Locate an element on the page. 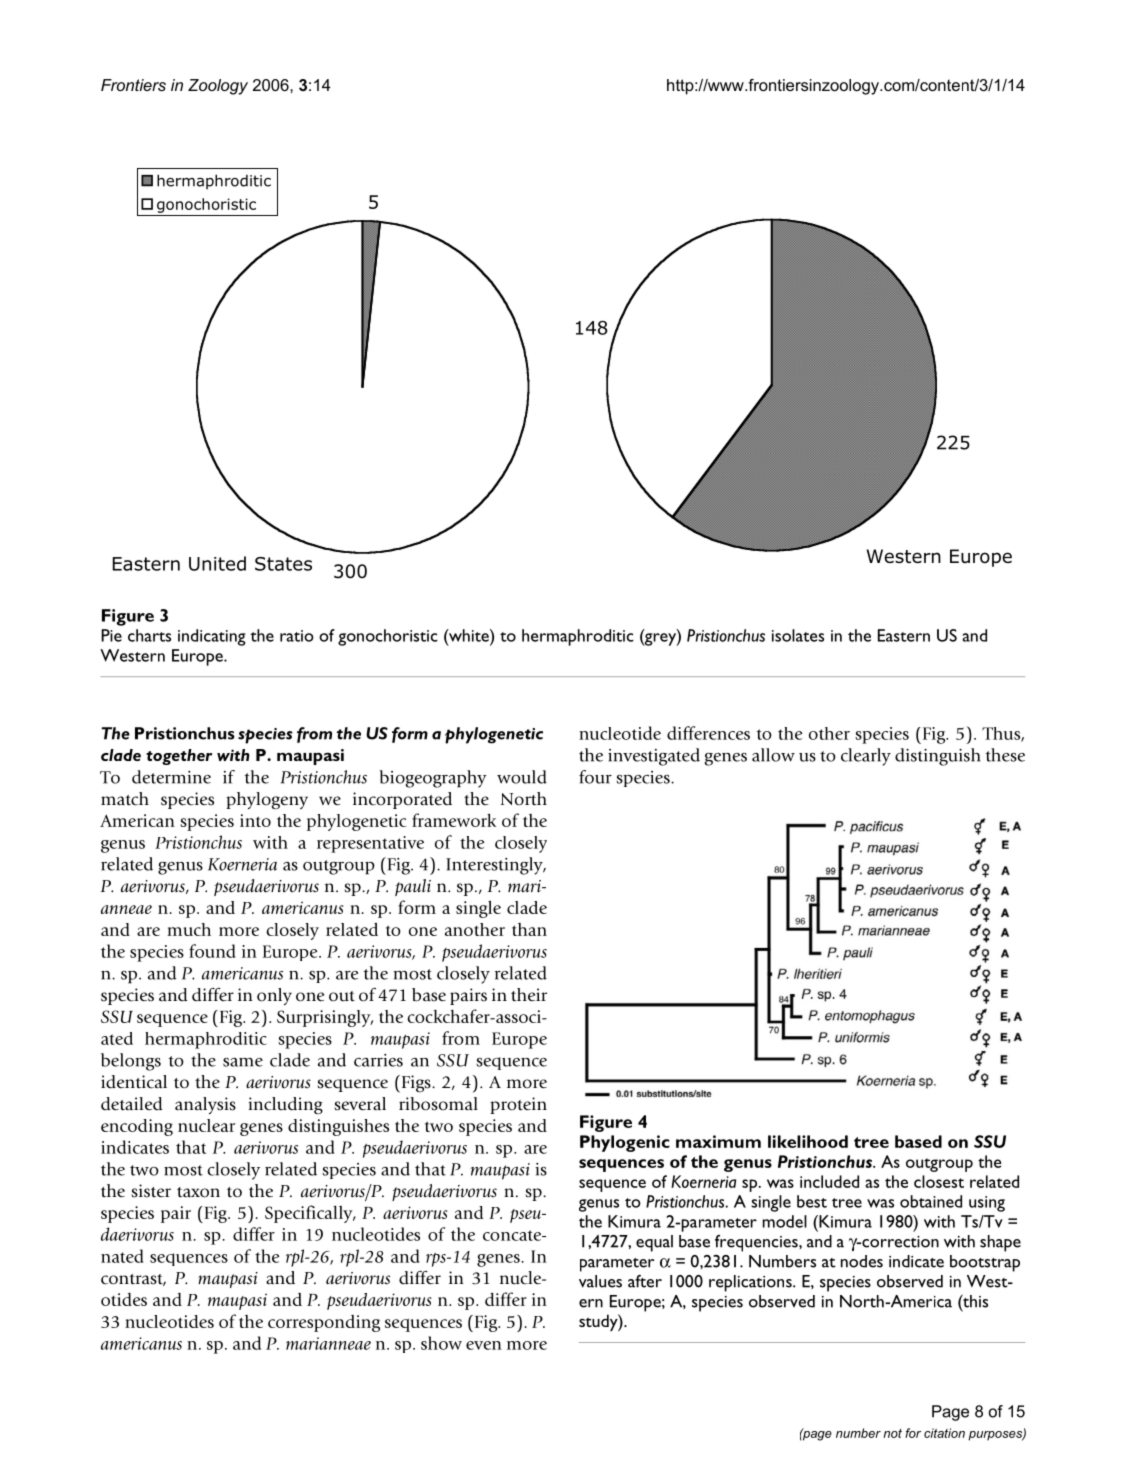 This page has height=1468, width=1131. States is located at coordinates (283, 564).
